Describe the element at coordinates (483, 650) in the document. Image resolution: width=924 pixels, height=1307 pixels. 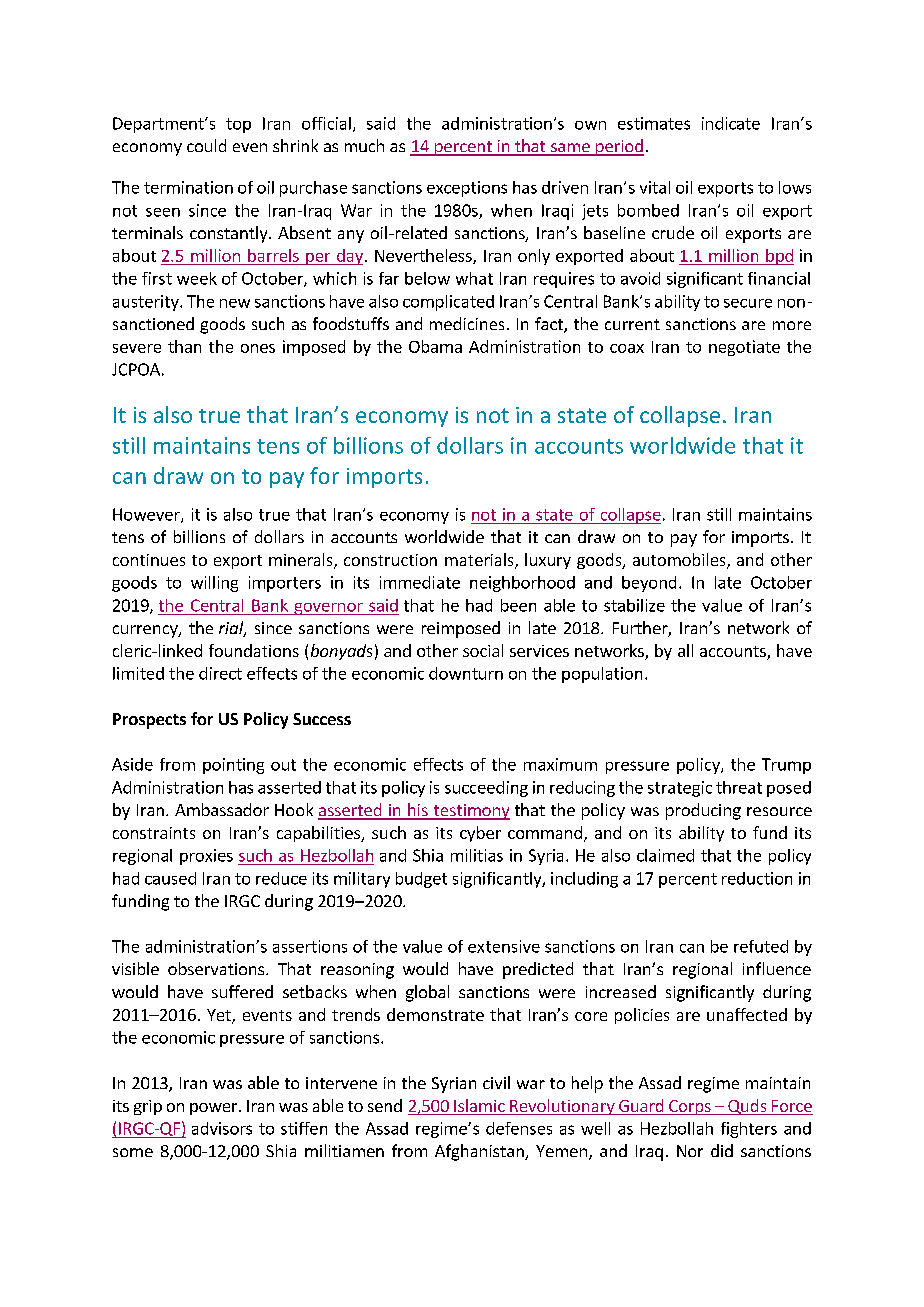
I see `social` at that location.
